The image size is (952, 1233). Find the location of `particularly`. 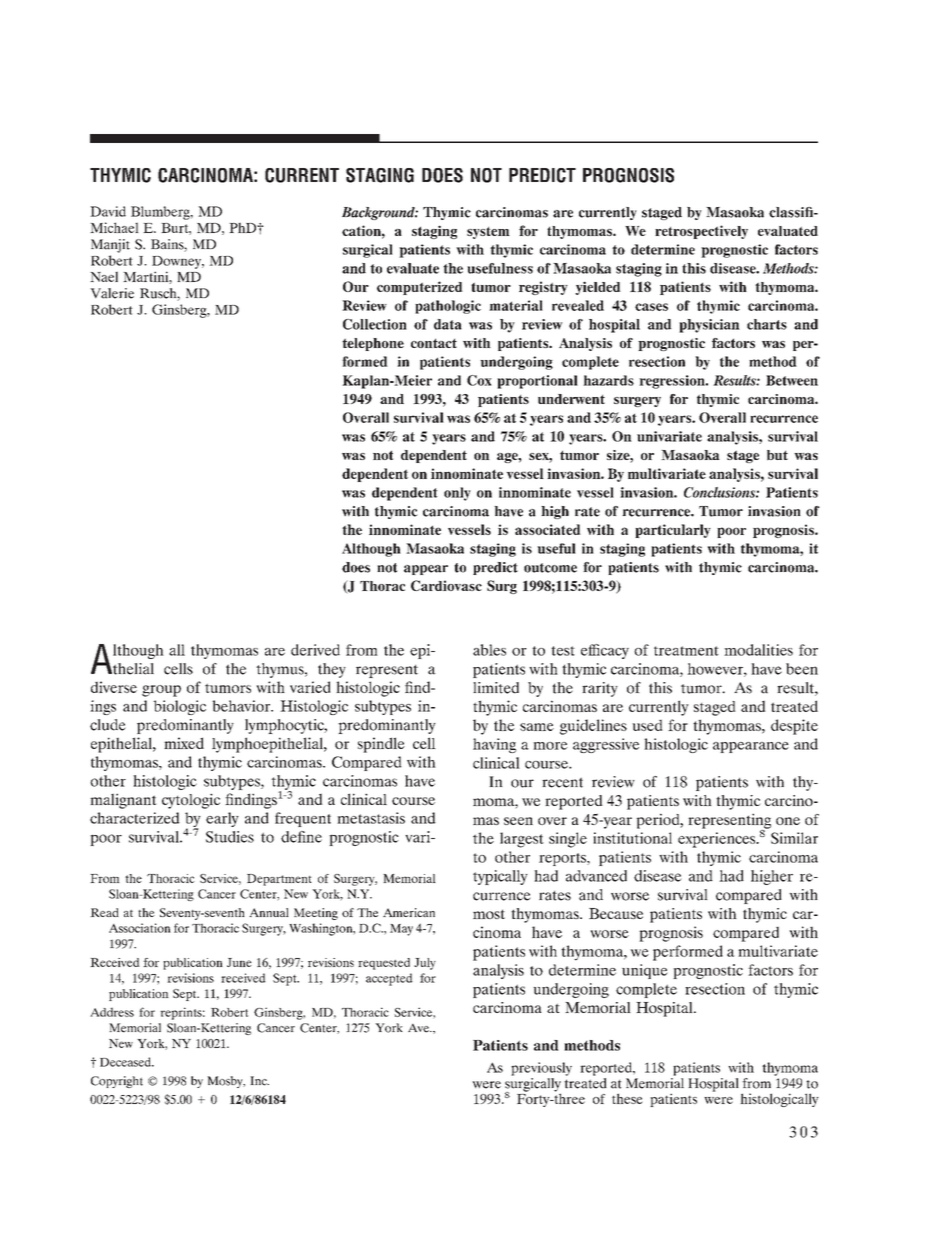

particularly is located at coordinates (673, 531).
